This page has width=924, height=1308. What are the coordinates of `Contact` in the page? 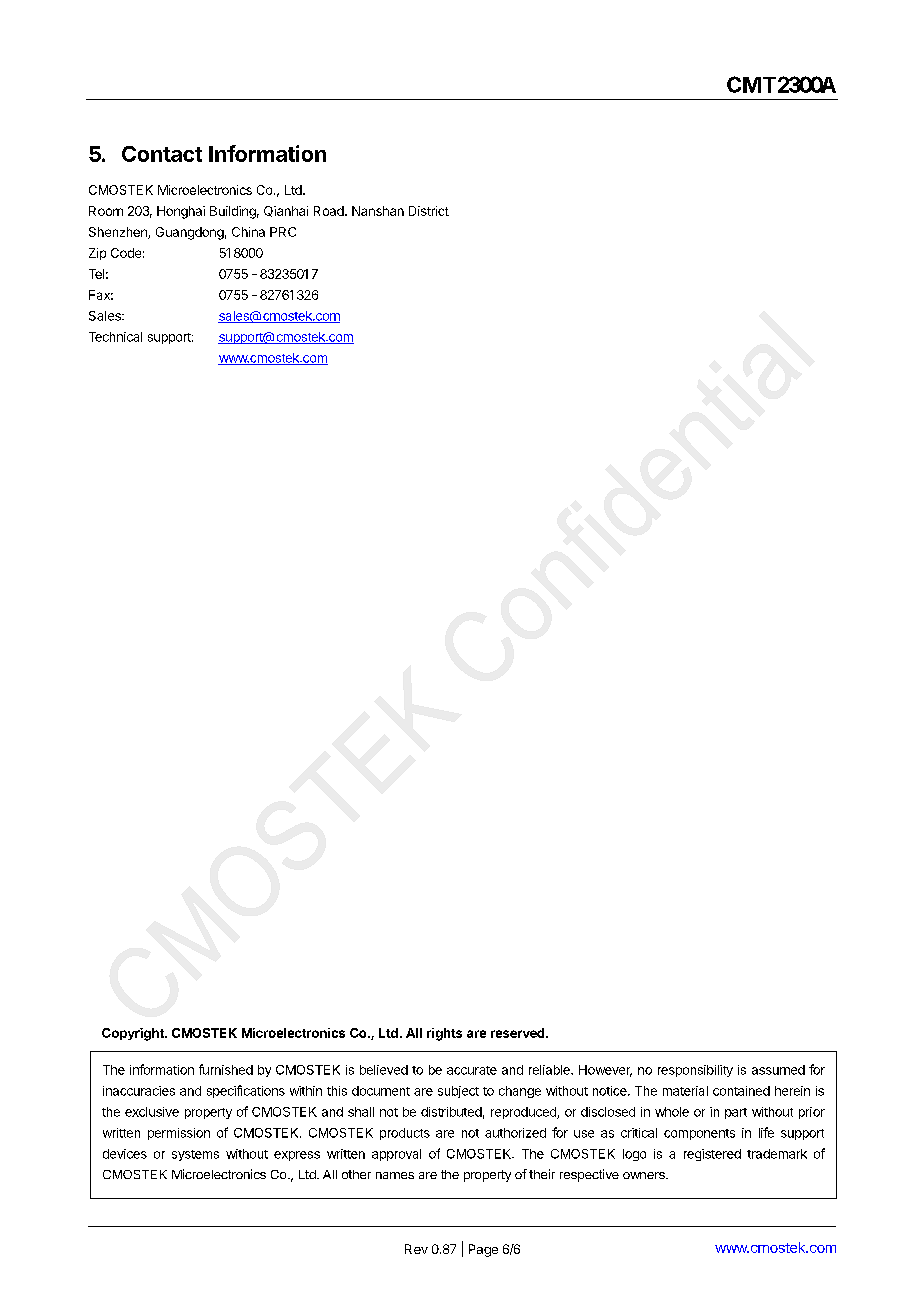 It's located at (162, 154).
